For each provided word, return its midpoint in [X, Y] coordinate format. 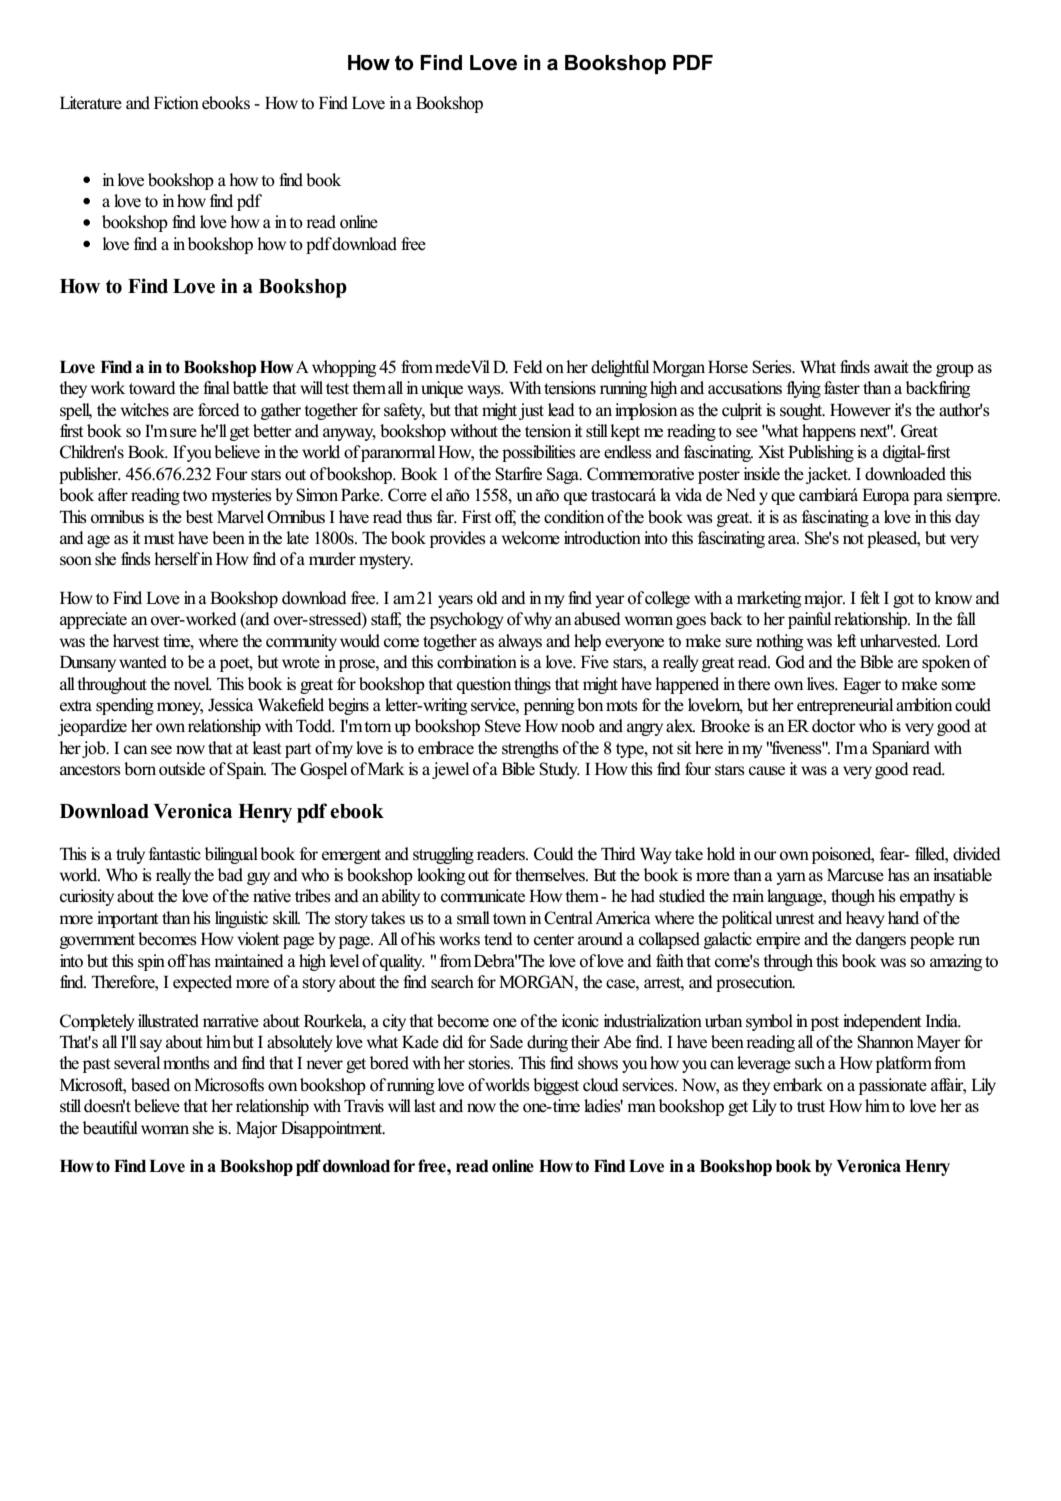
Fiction [176, 103]
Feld [528, 367]
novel [193, 684]
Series [773, 367]
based [150, 1085]
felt [870, 598]
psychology [467, 620]
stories [490, 1063]
